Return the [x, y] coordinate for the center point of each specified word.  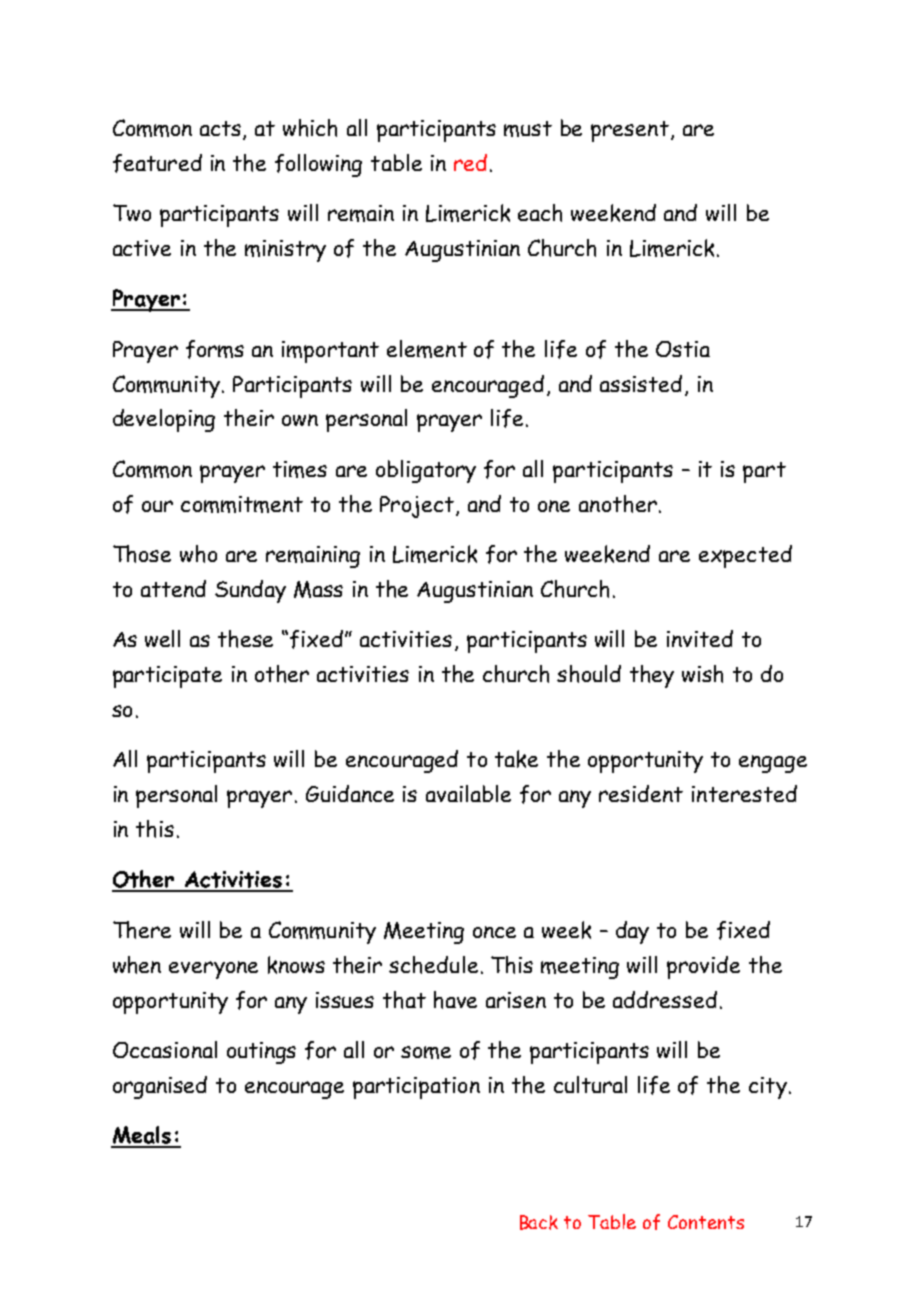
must [528, 129]
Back [539, 1222]
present [630, 131]
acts [222, 130]
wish [702, 674]
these [245, 639]
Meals [142, 1136]
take [516, 759]
